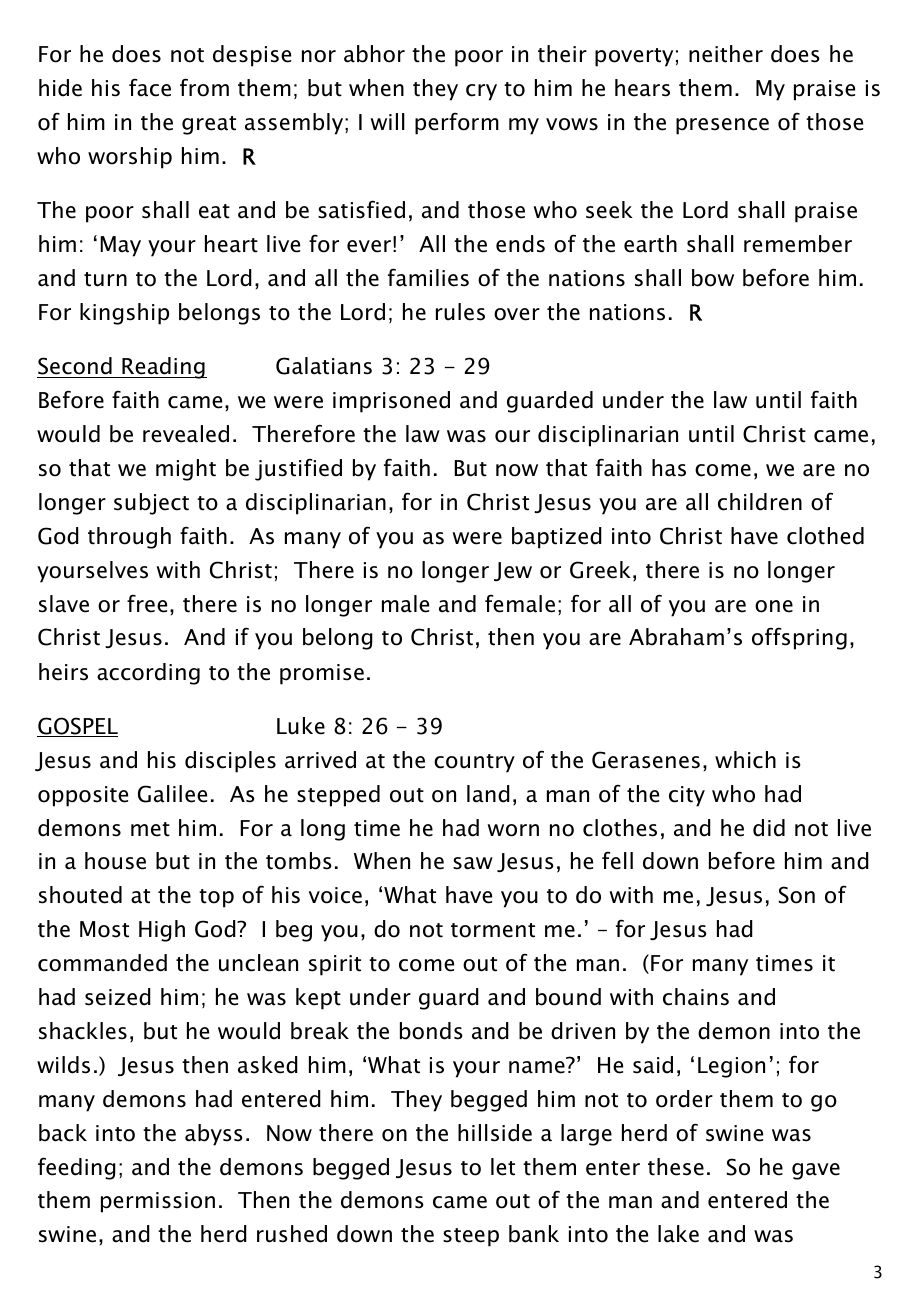 This document has height=1314, width=924. What do you see at coordinates (713, 278) in the document?
I see `bow` at bounding box center [713, 278].
